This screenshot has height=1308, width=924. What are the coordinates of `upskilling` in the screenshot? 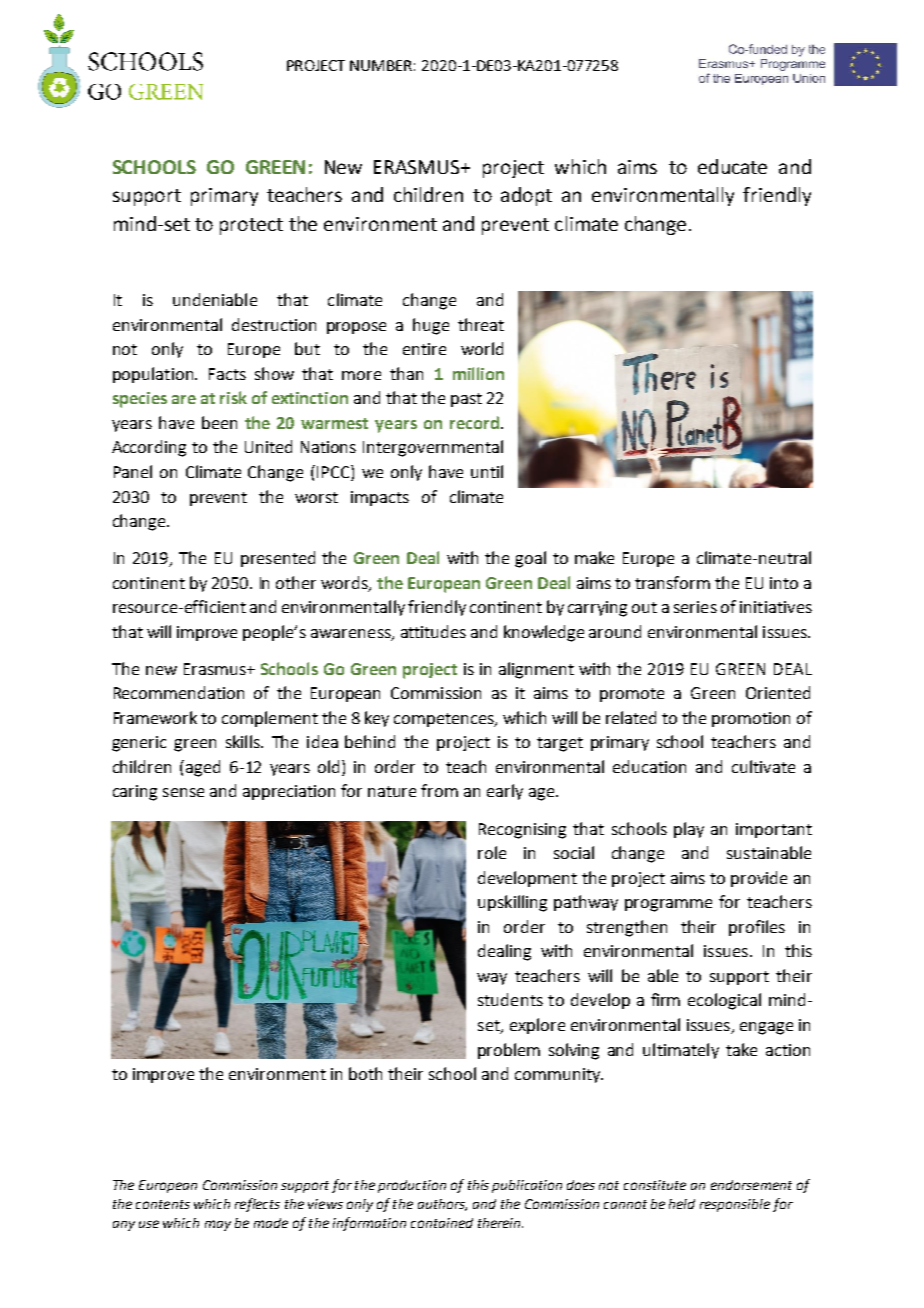 It's located at (512, 903).
